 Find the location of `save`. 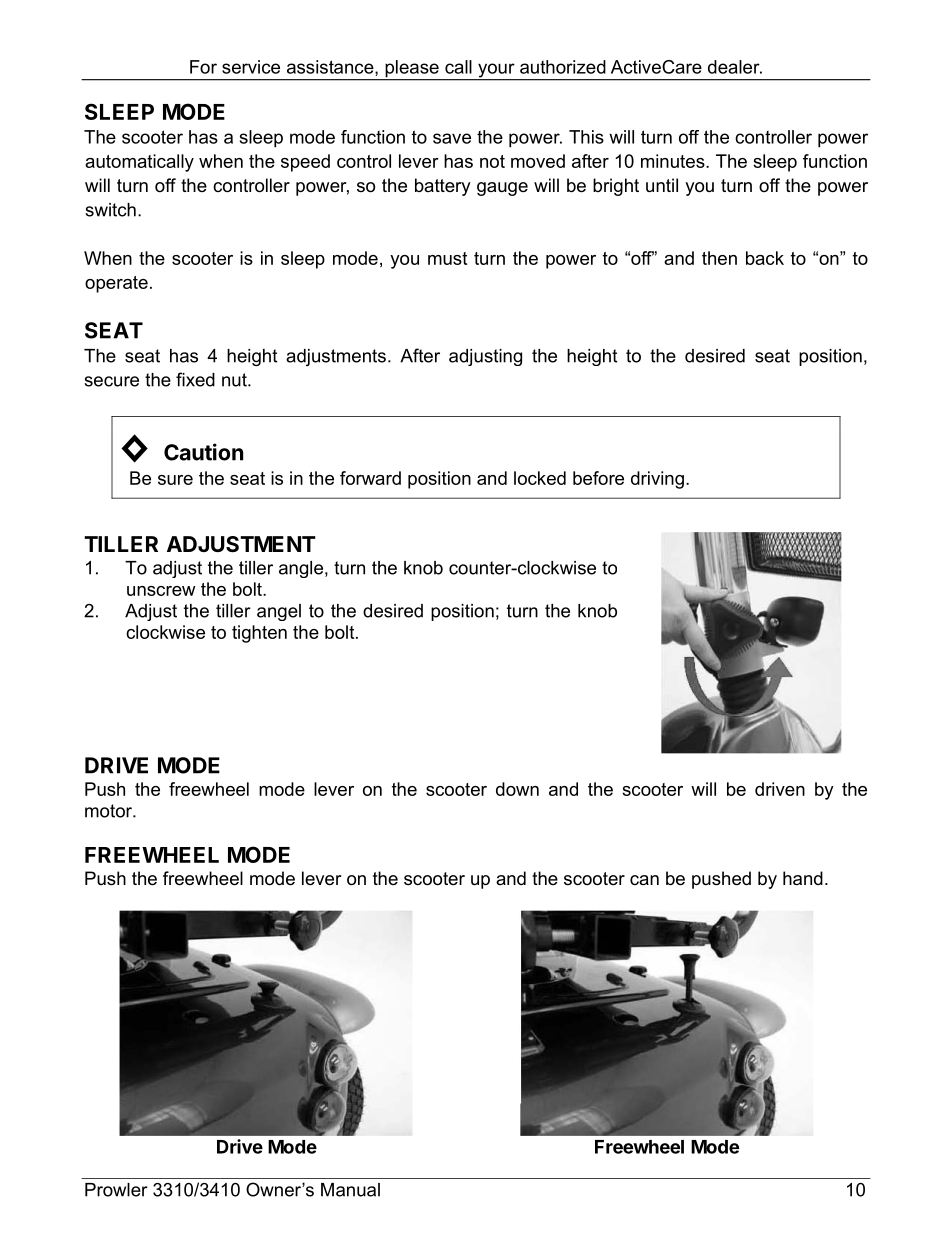

save is located at coordinates (452, 138).
